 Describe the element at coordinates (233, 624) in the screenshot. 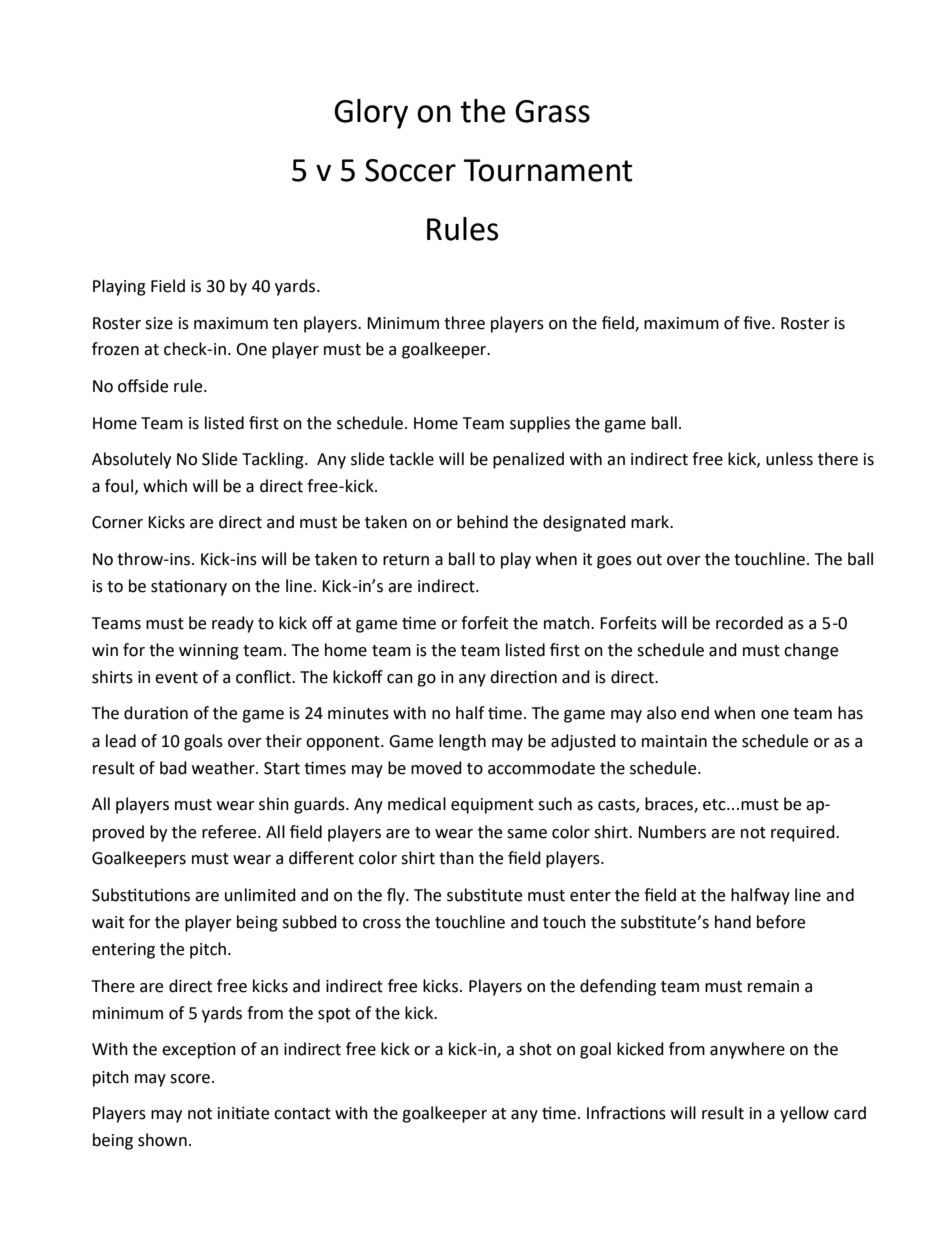

I see `ready` at that location.
